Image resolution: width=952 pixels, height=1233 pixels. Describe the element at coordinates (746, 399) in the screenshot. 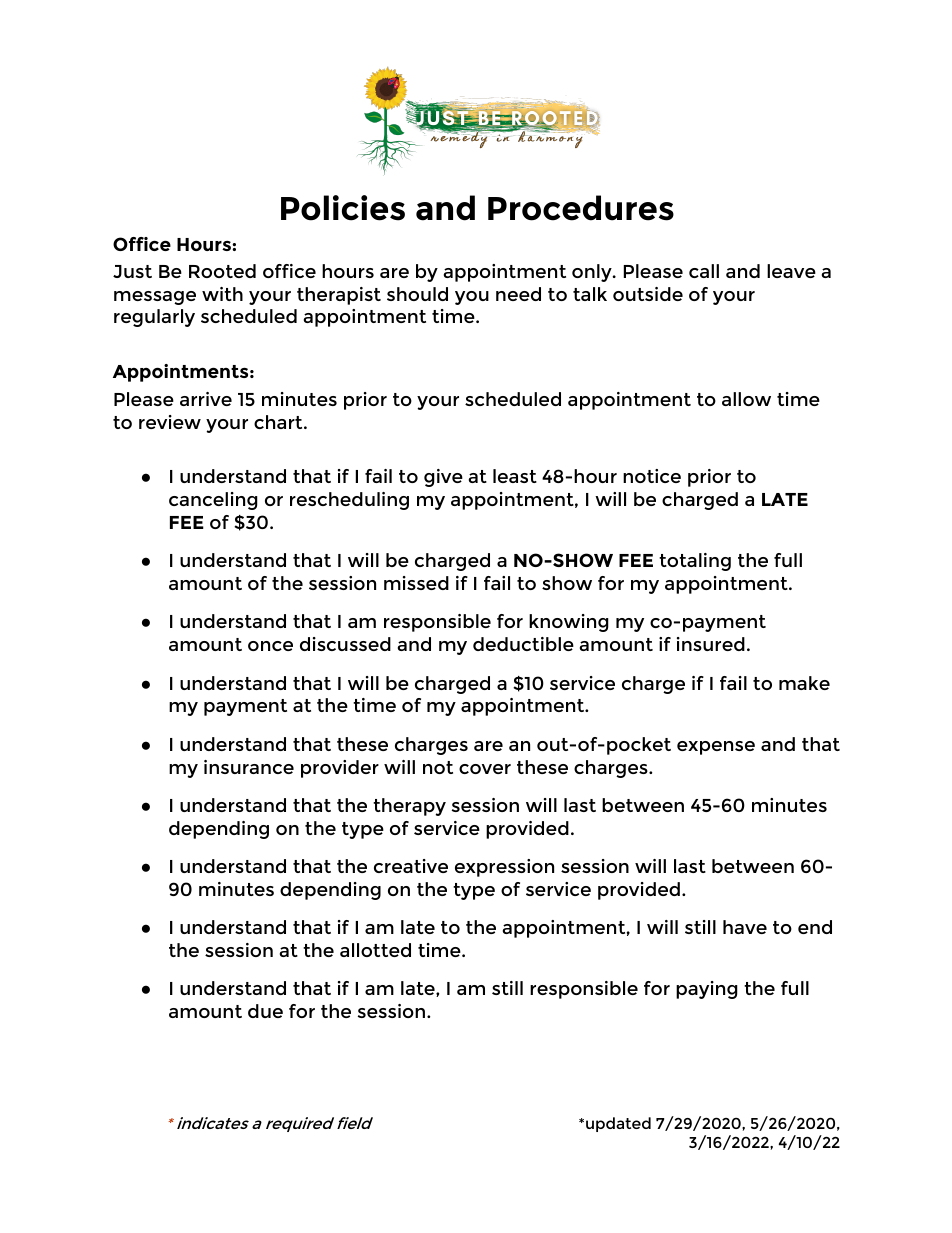

I see `allow` at that location.
